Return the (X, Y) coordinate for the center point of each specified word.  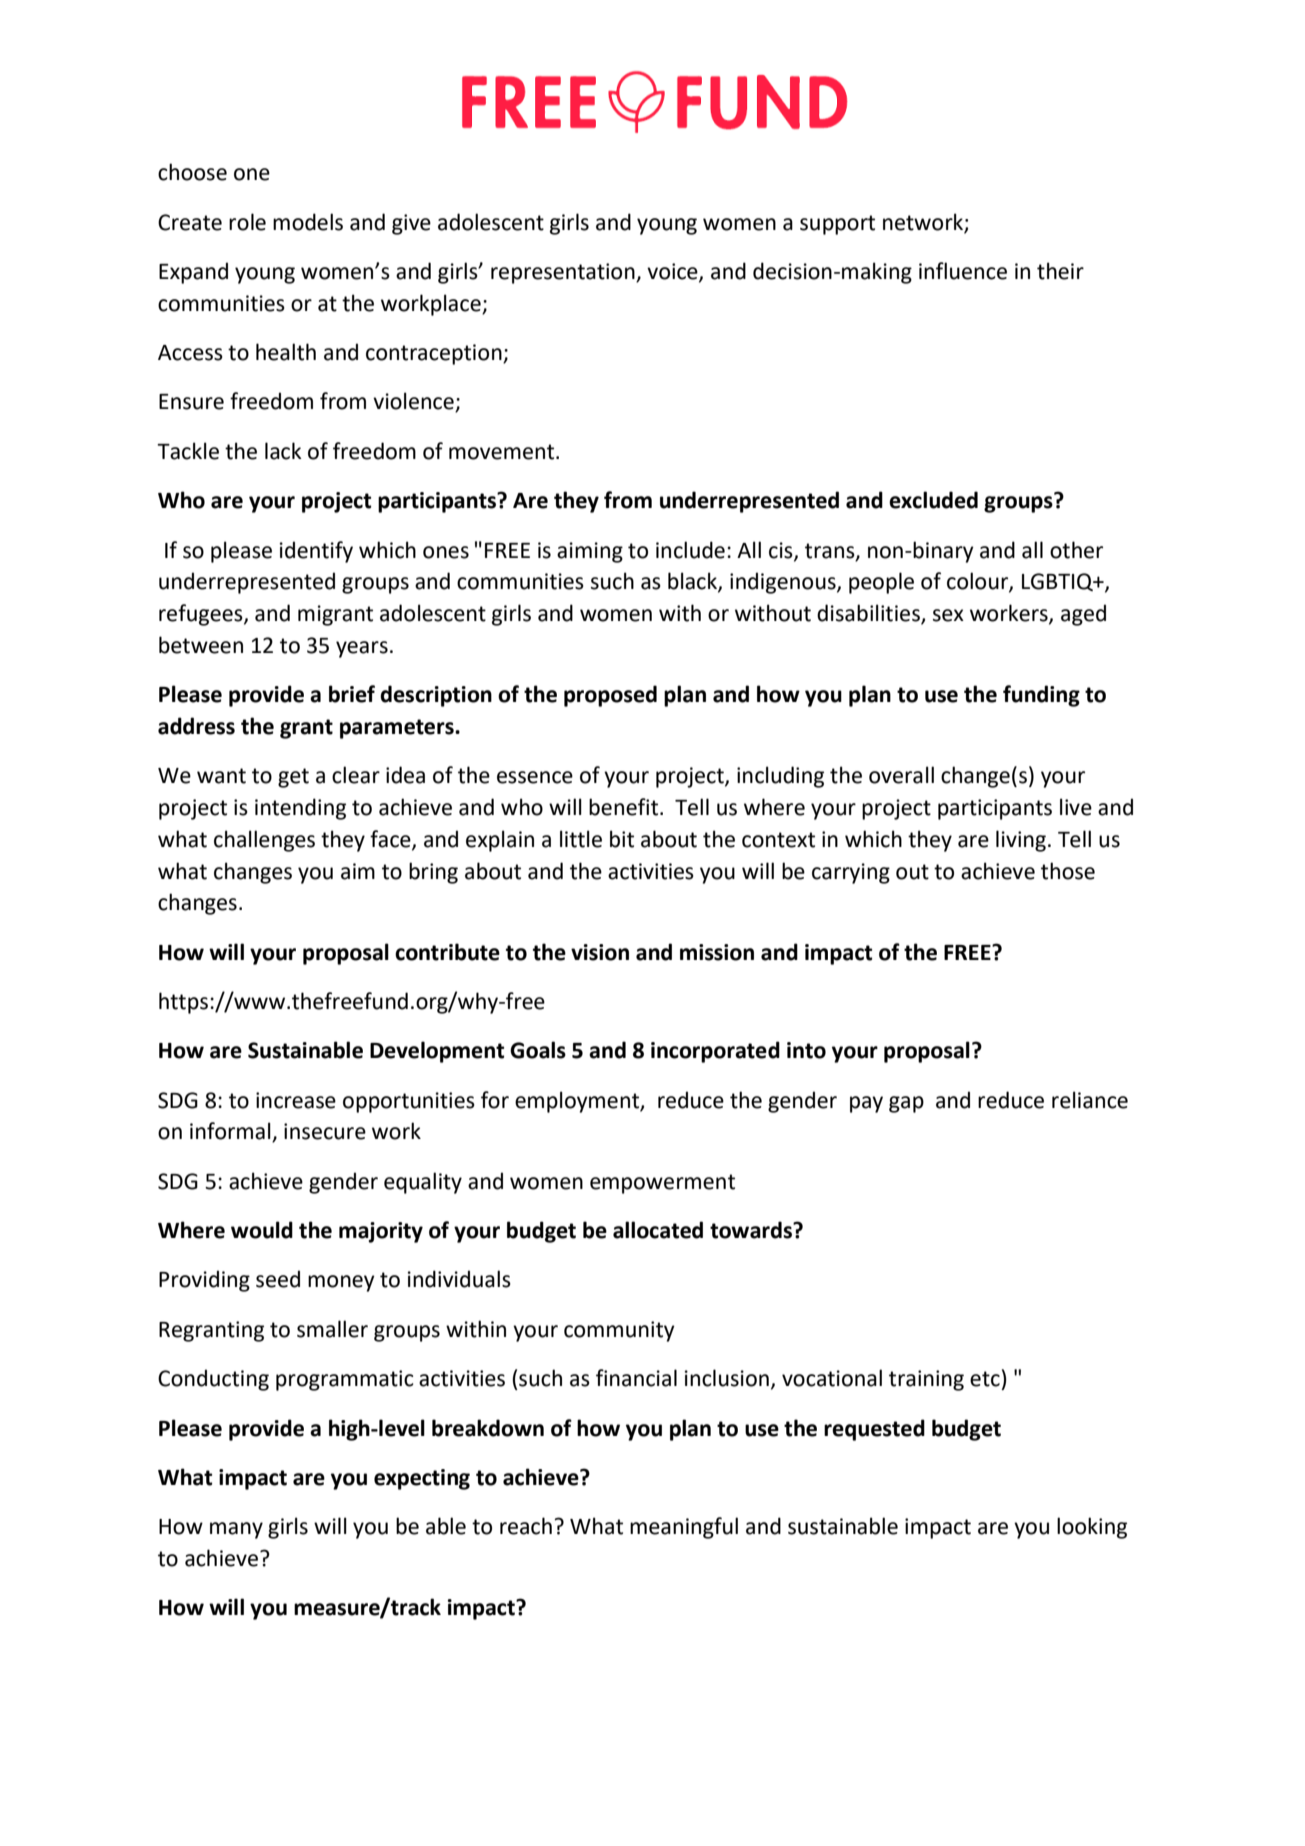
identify (316, 552)
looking (1092, 1528)
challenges (264, 841)
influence (963, 271)
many (236, 1530)
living (1021, 841)
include (690, 550)
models (308, 222)
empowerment (662, 1184)
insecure (325, 1131)
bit (622, 839)
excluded (933, 500)
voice (673, 272)
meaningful (684, 1528)
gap (906, 1104)
